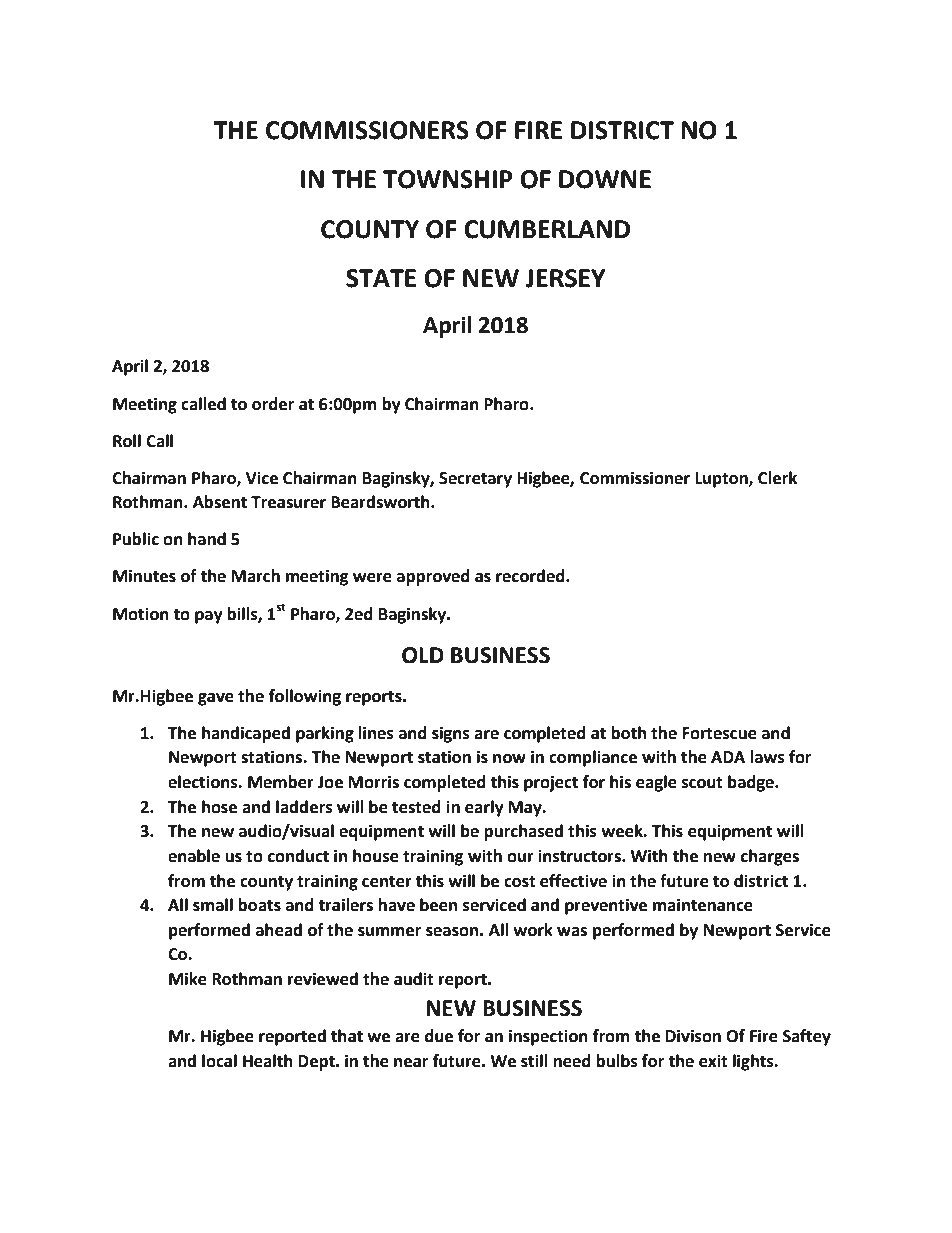  I want to click on Secretary, so click(475, 480).
